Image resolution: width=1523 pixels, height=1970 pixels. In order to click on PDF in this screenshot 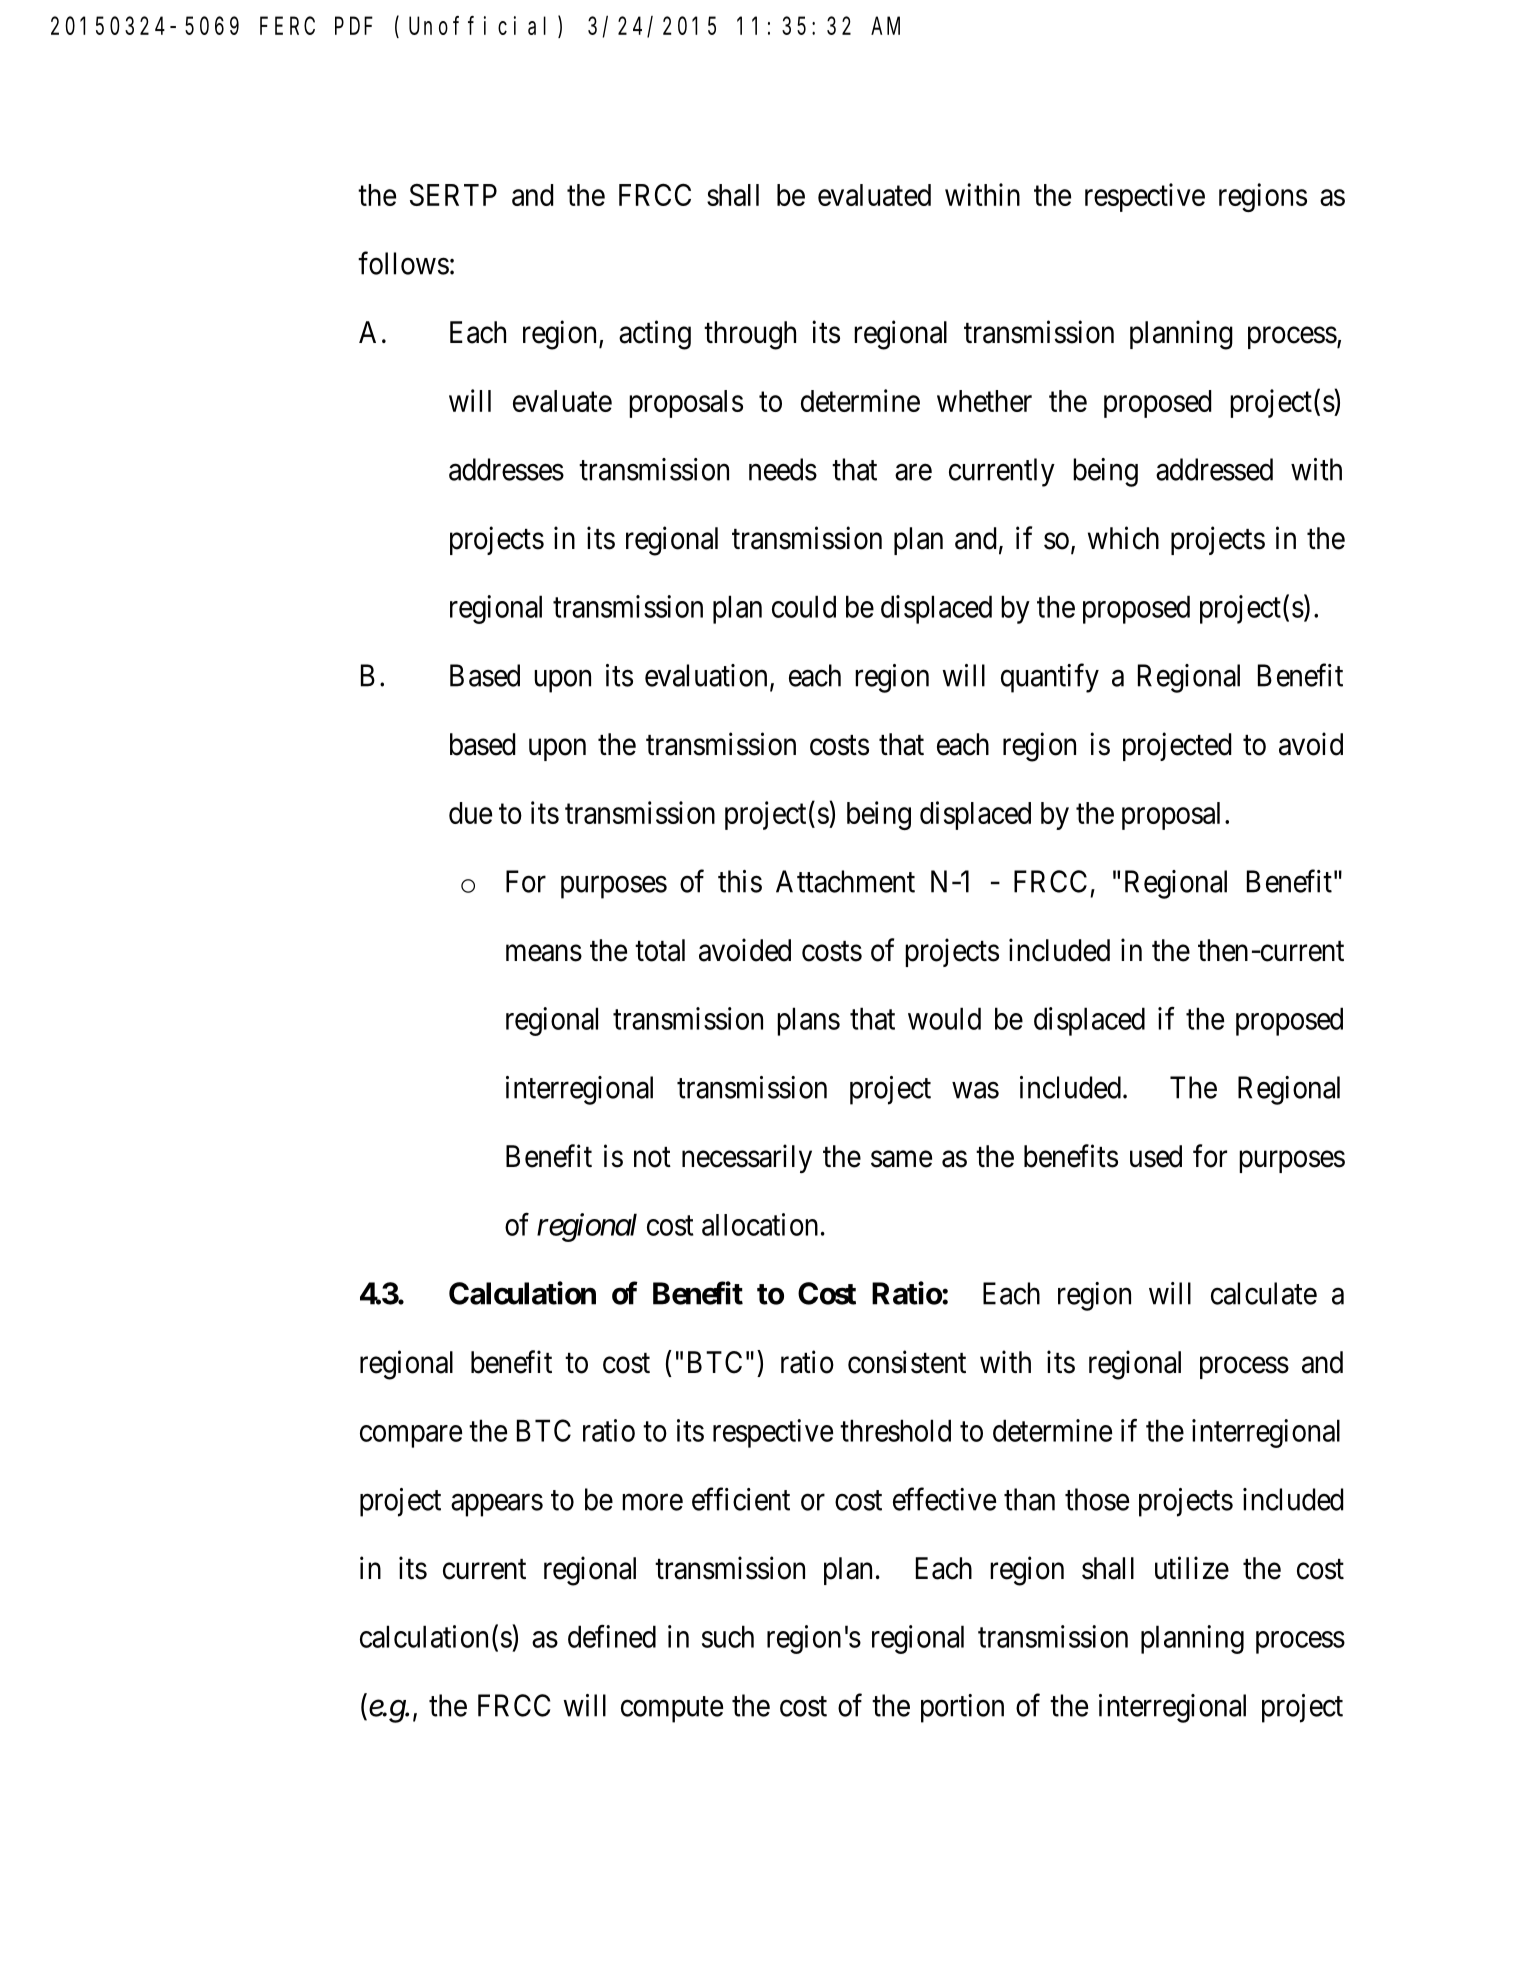, I will do `click(353, 26)`.
